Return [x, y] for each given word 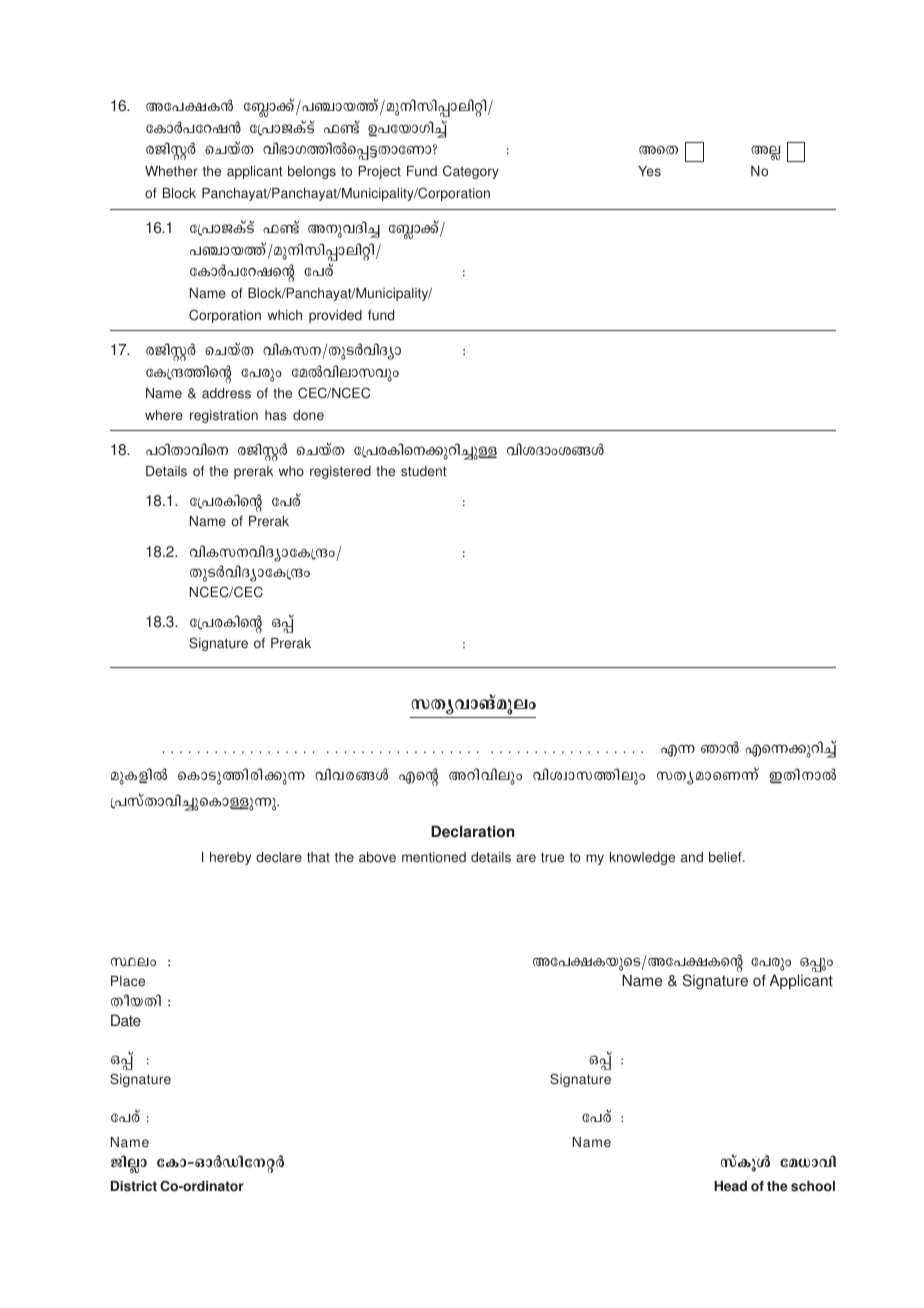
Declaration [473, 831]
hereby [230, 858]
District [134, 1186]
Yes [649, 171]
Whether [171, 171]
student [424, 471]
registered [340, 472]
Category [471, 172]
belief [726, 857]
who [291, 471]
